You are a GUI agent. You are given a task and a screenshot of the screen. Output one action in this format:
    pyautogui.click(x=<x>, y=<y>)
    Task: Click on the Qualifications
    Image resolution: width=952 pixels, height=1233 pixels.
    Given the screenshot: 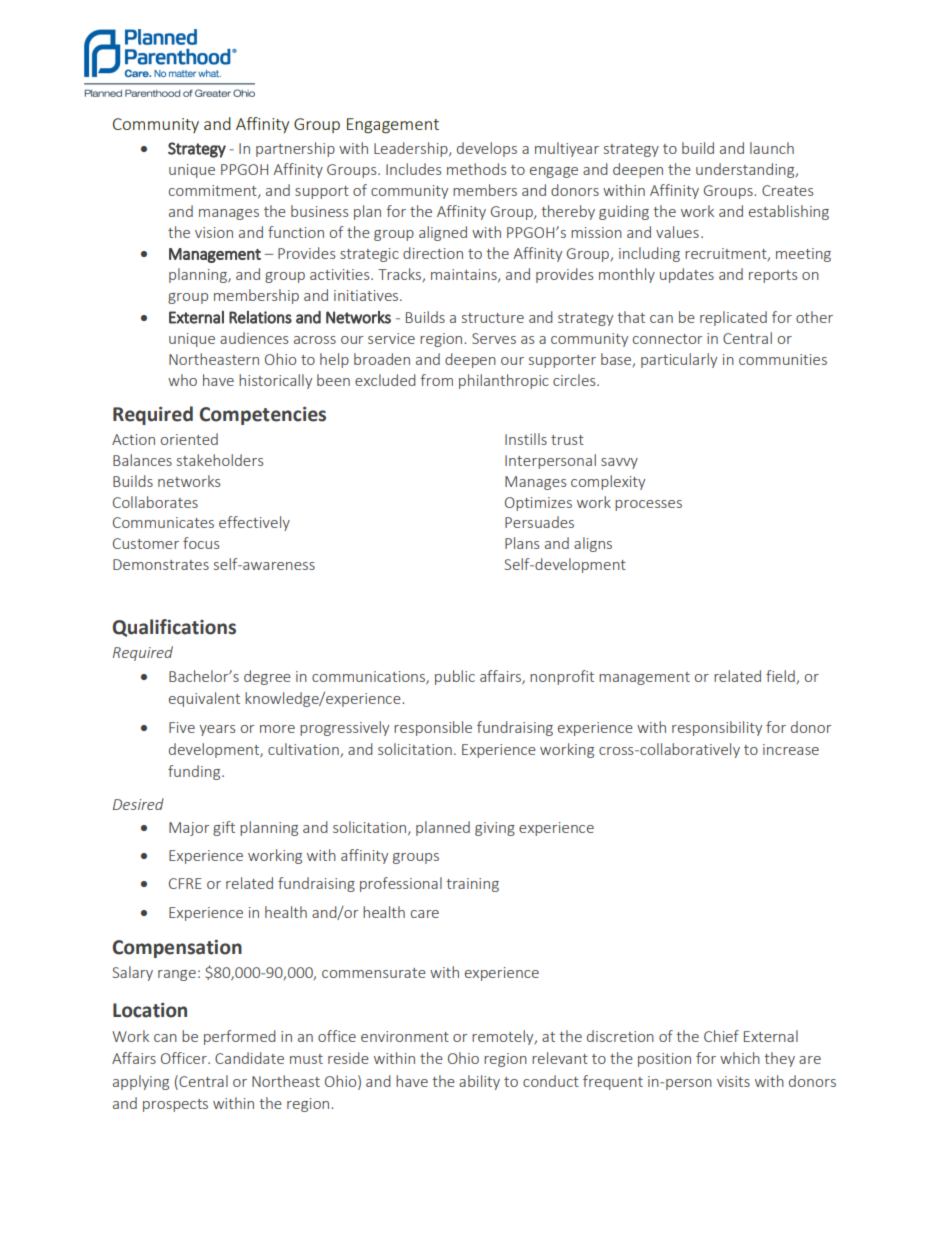 What is the action you would take?
    pyautogui.click(x=174, y=628)
